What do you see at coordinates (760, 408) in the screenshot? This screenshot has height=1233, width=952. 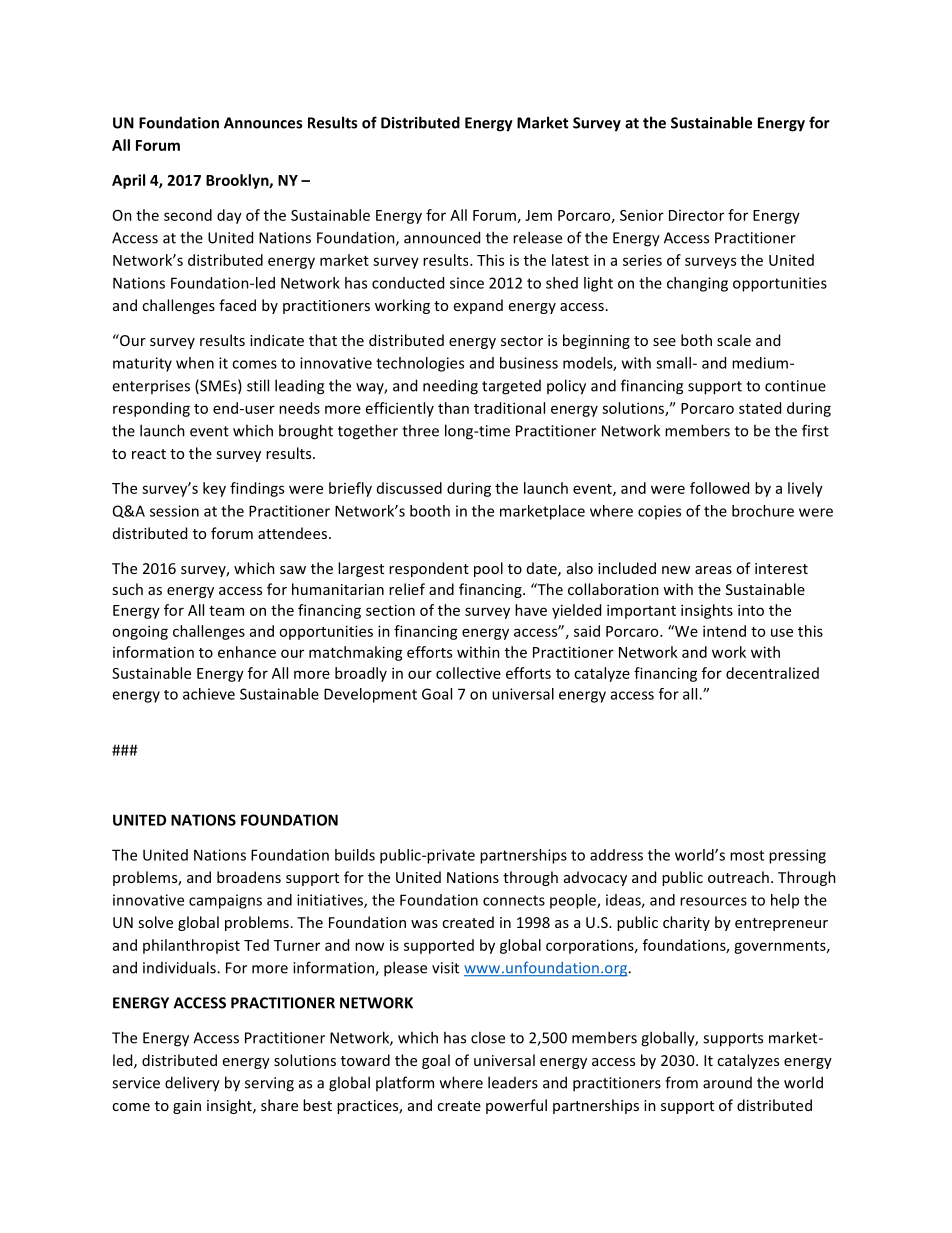 I see `stated` at bounding box center [760, 408].
